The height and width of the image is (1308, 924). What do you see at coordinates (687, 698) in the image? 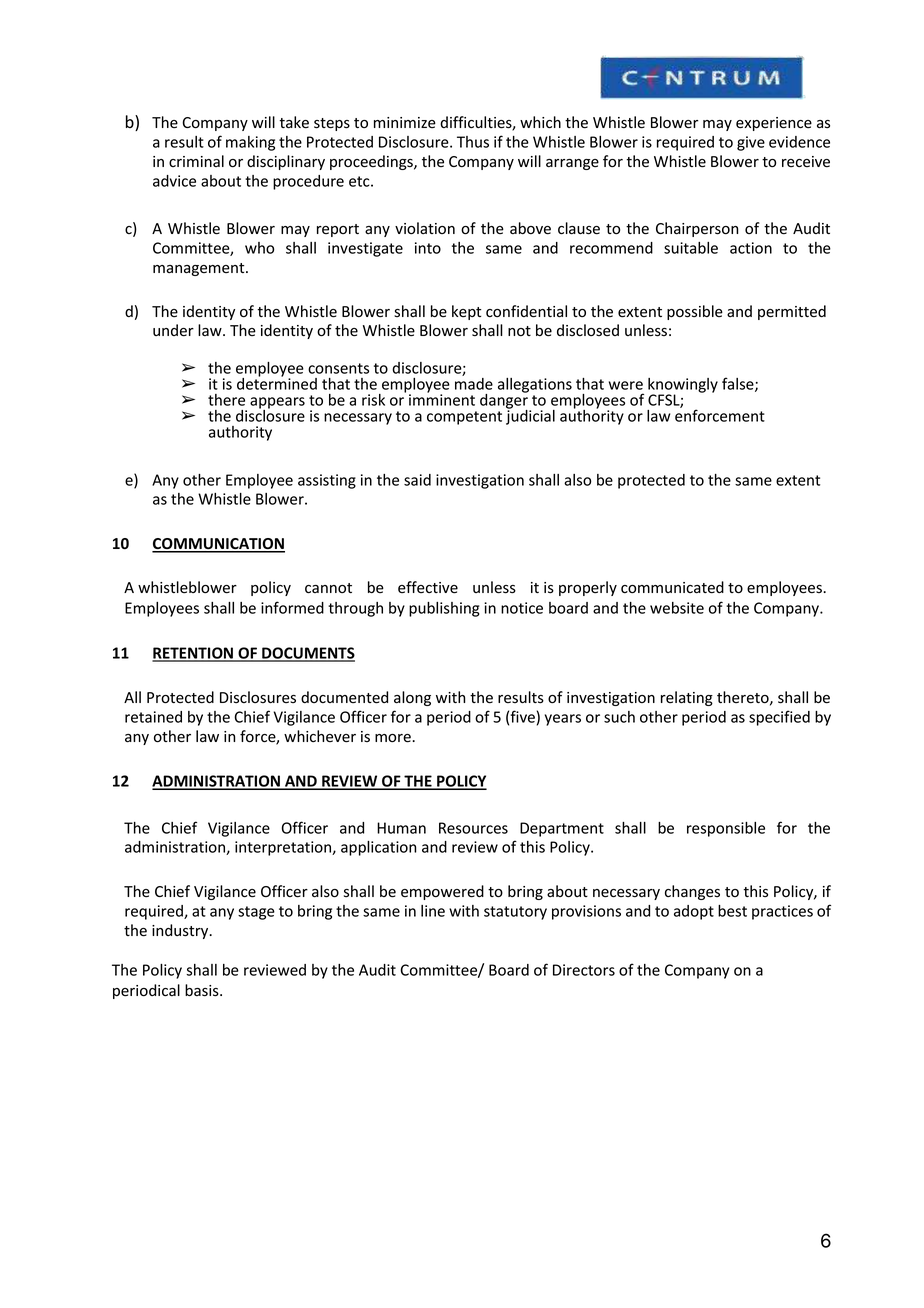
I see `relating` at bounding box center [687, 698].
